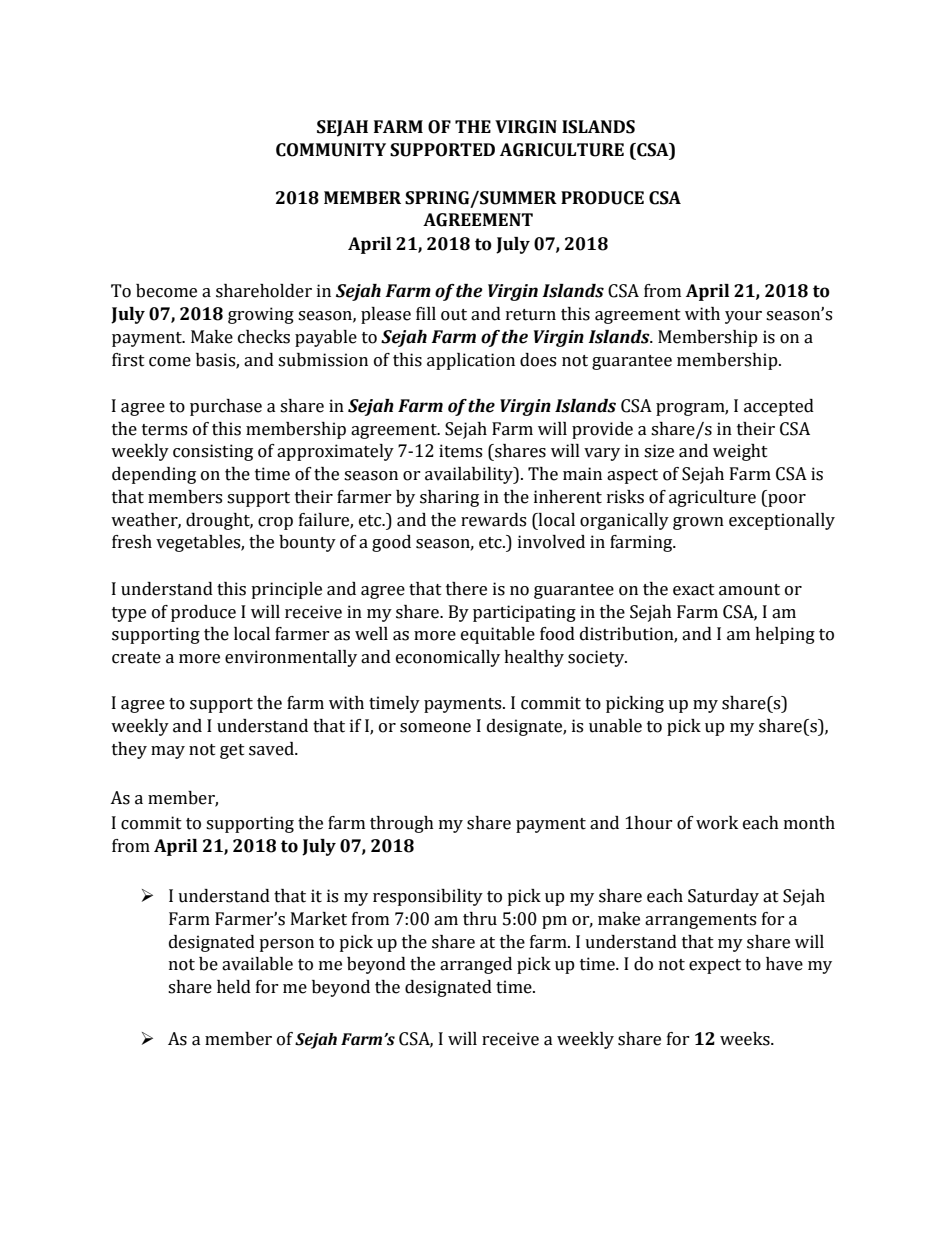 The height and width of the page is (1233, 952). What do you see at coordinates (454, 315) in the page?
I see `out` at bounding box center [454, 315].
